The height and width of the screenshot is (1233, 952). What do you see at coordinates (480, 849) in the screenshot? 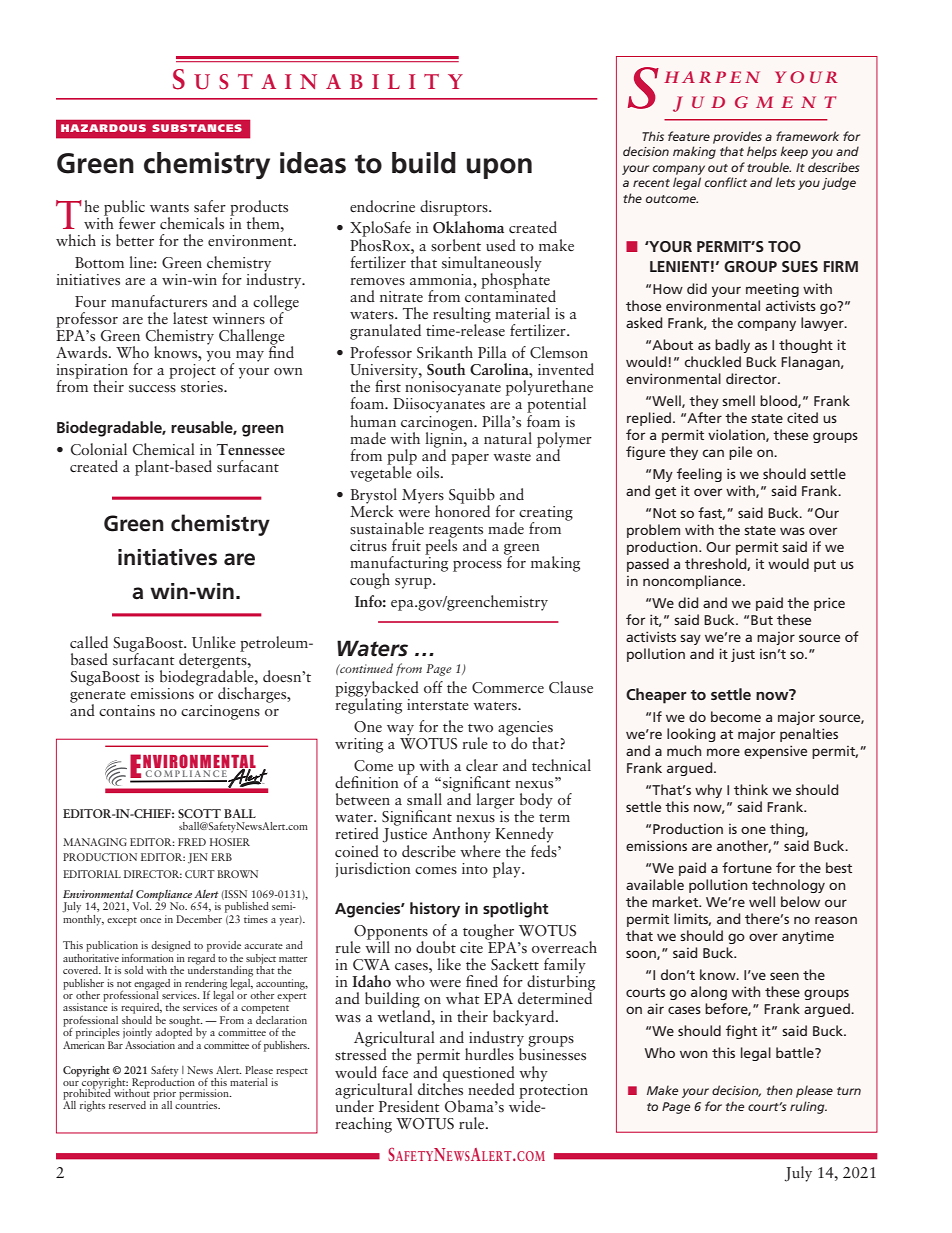
I see `where` at bounding box center [480, 849].
